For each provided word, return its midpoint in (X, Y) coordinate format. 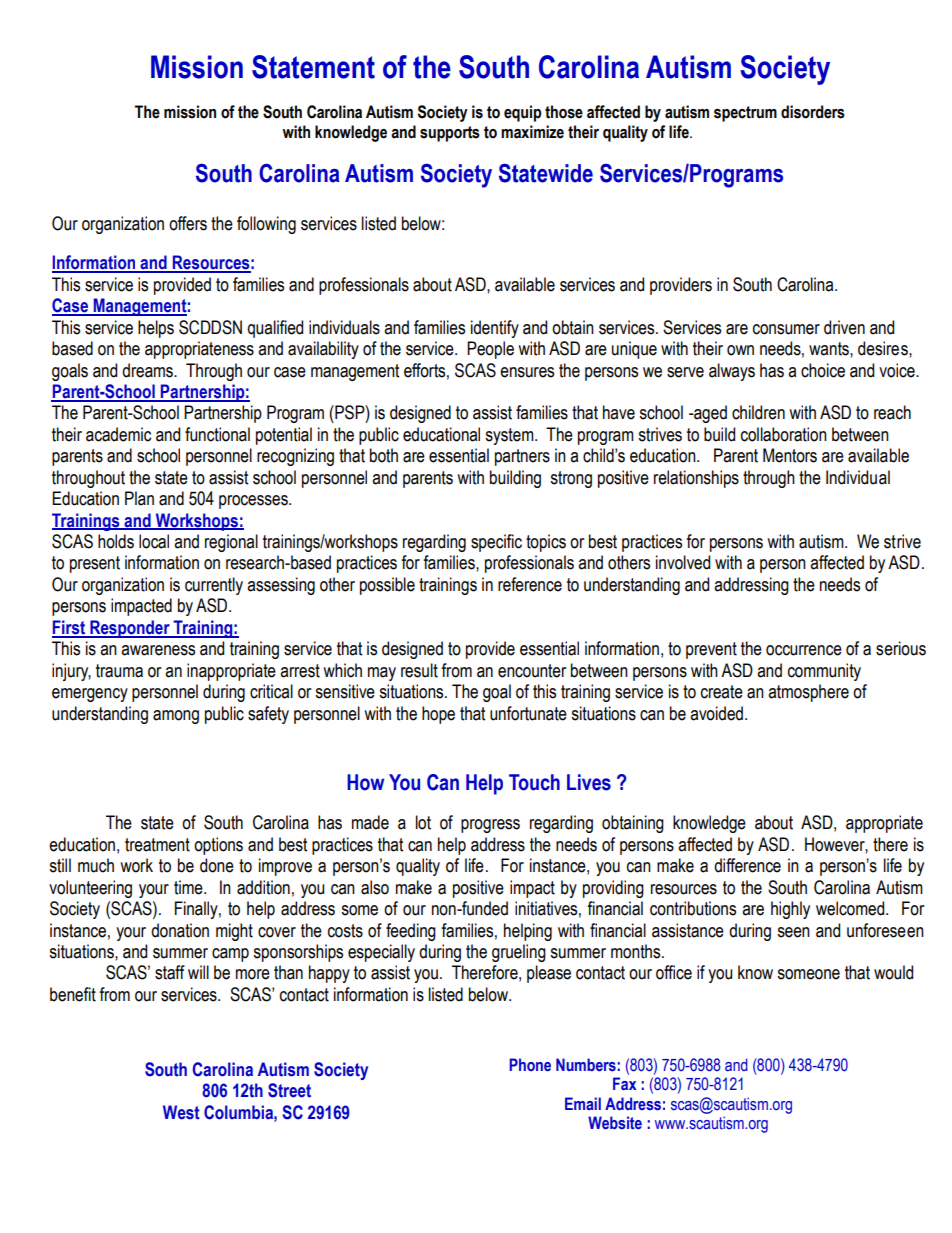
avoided (716, 713)
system (510, 436)
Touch (534, 782)
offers (188, 223)
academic (118, 434)
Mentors (790, 455)
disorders (813, 112)
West (181, 1112)
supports (450, 134)
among (176, 717)
